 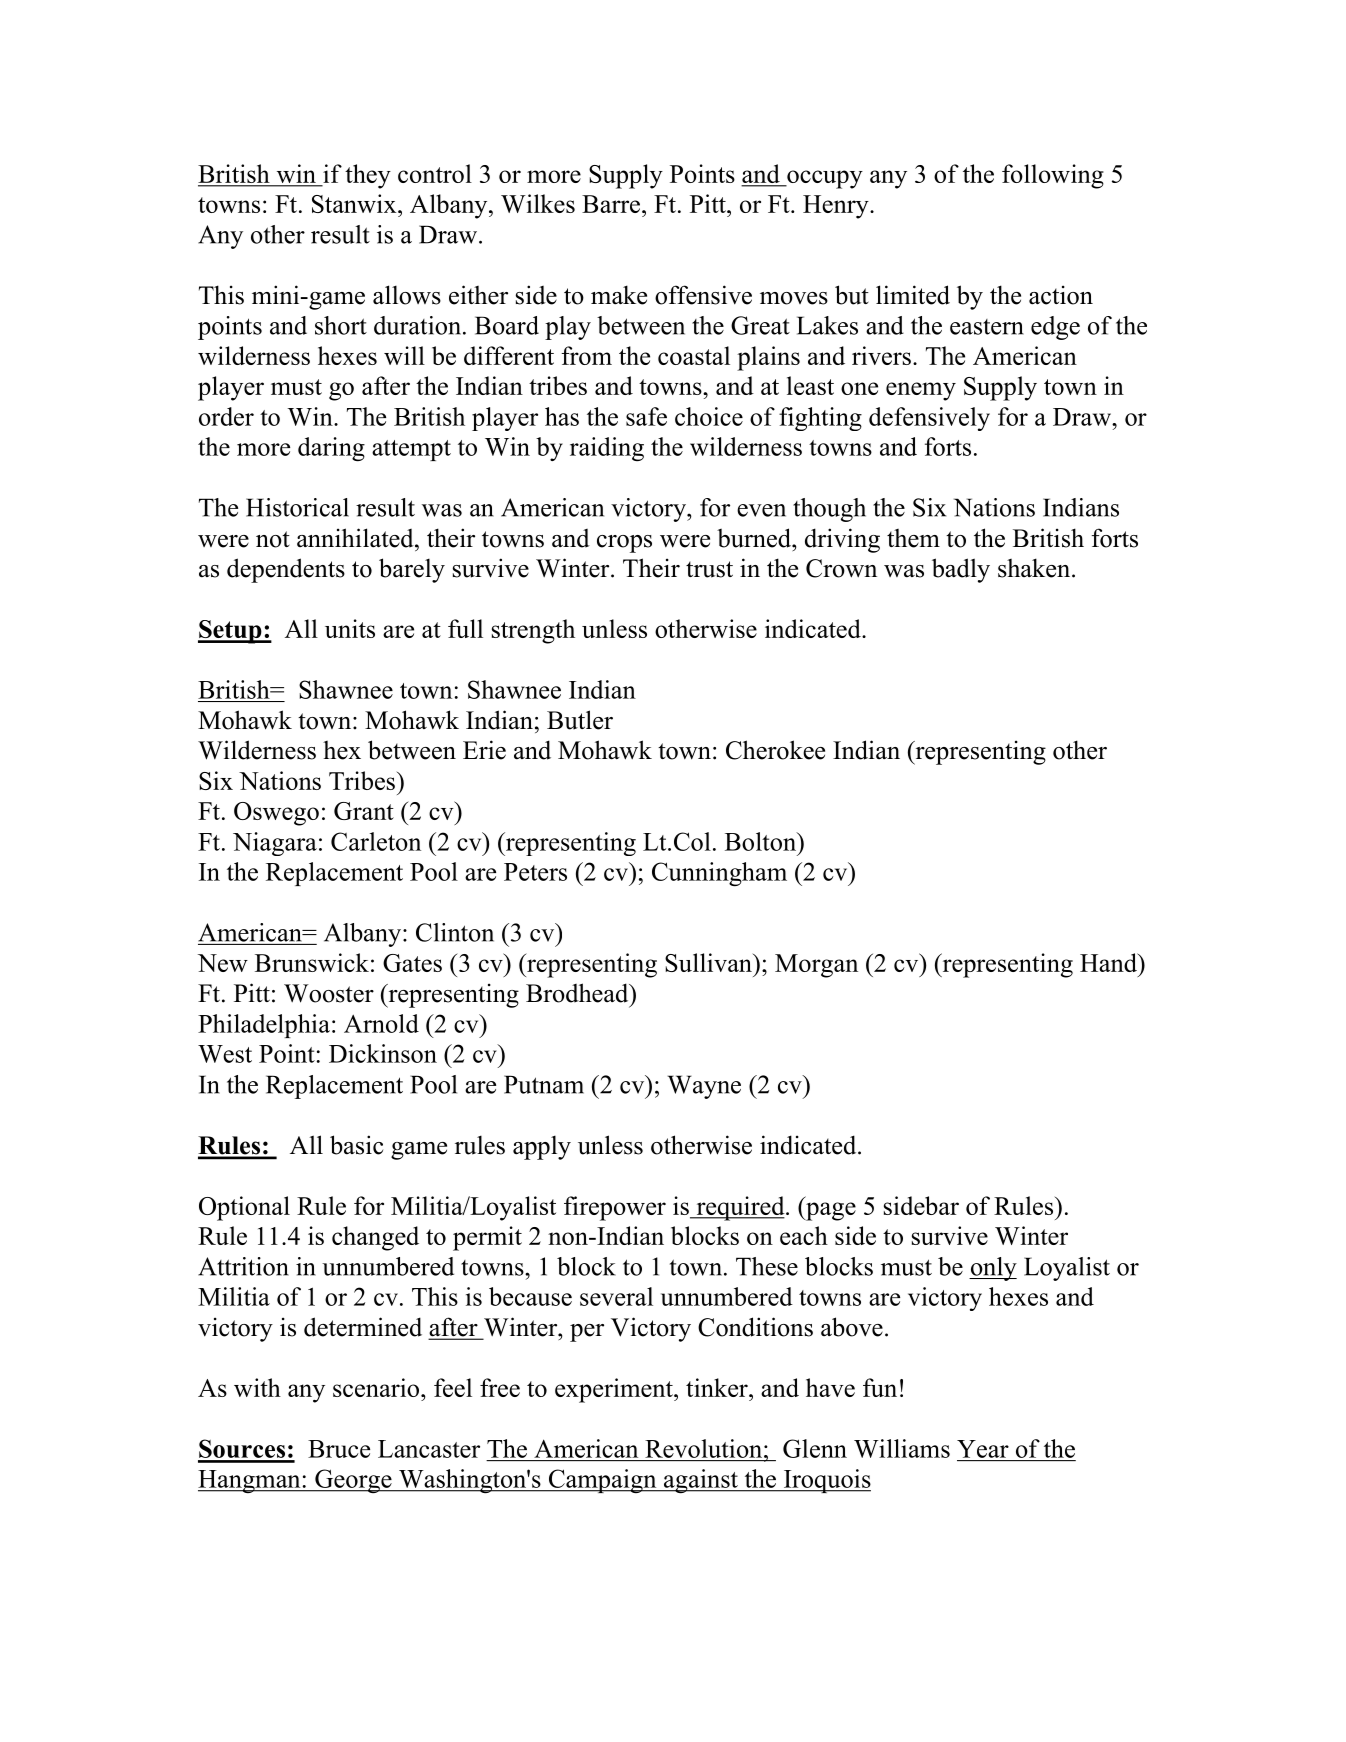 What do you see at coordinates (364, 811) in the screenshot?
I see `Grant` at bounding box center [364, 811].
